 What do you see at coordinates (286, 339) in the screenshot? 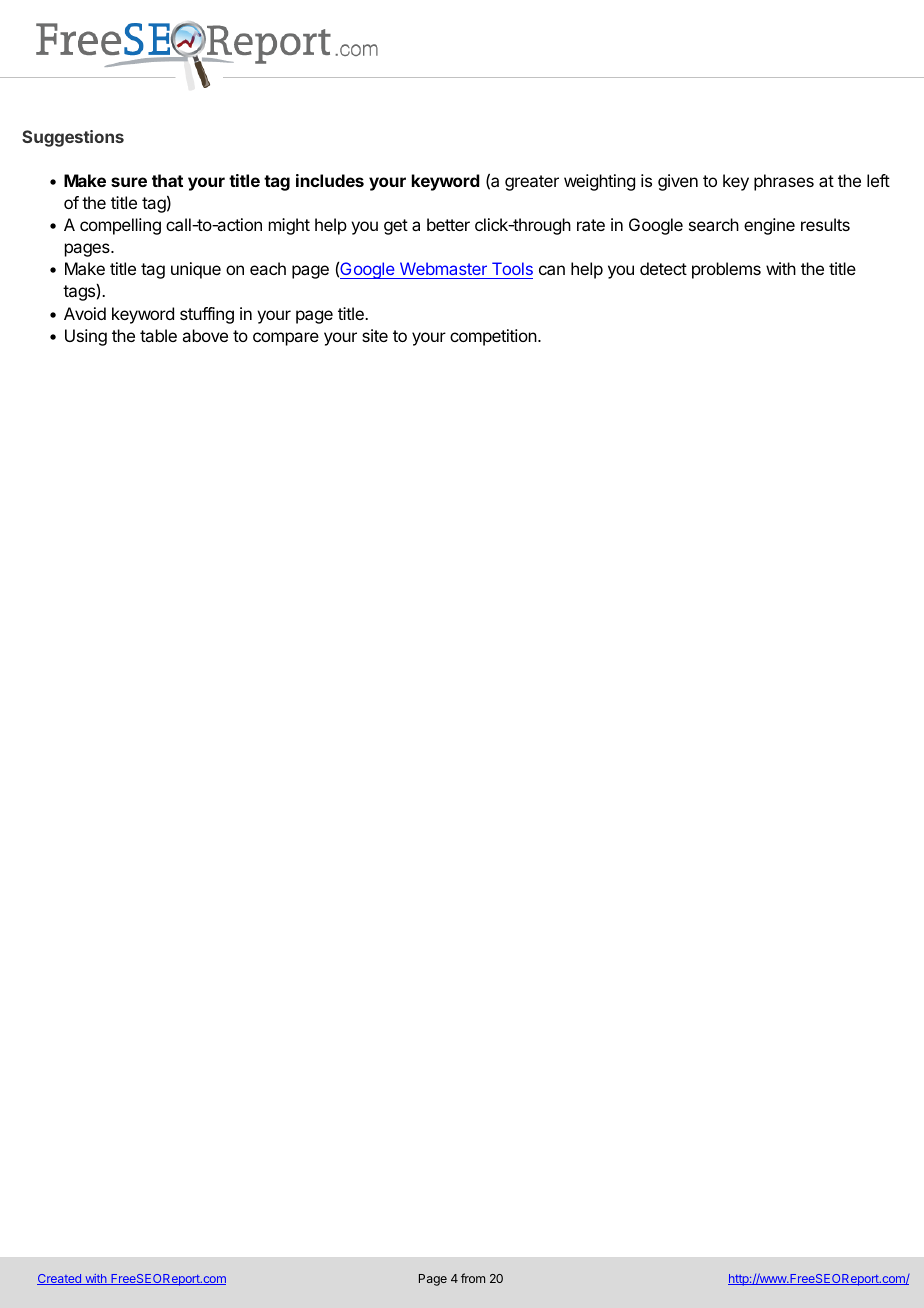
I see `compare` at bounding box center [286, 339].
